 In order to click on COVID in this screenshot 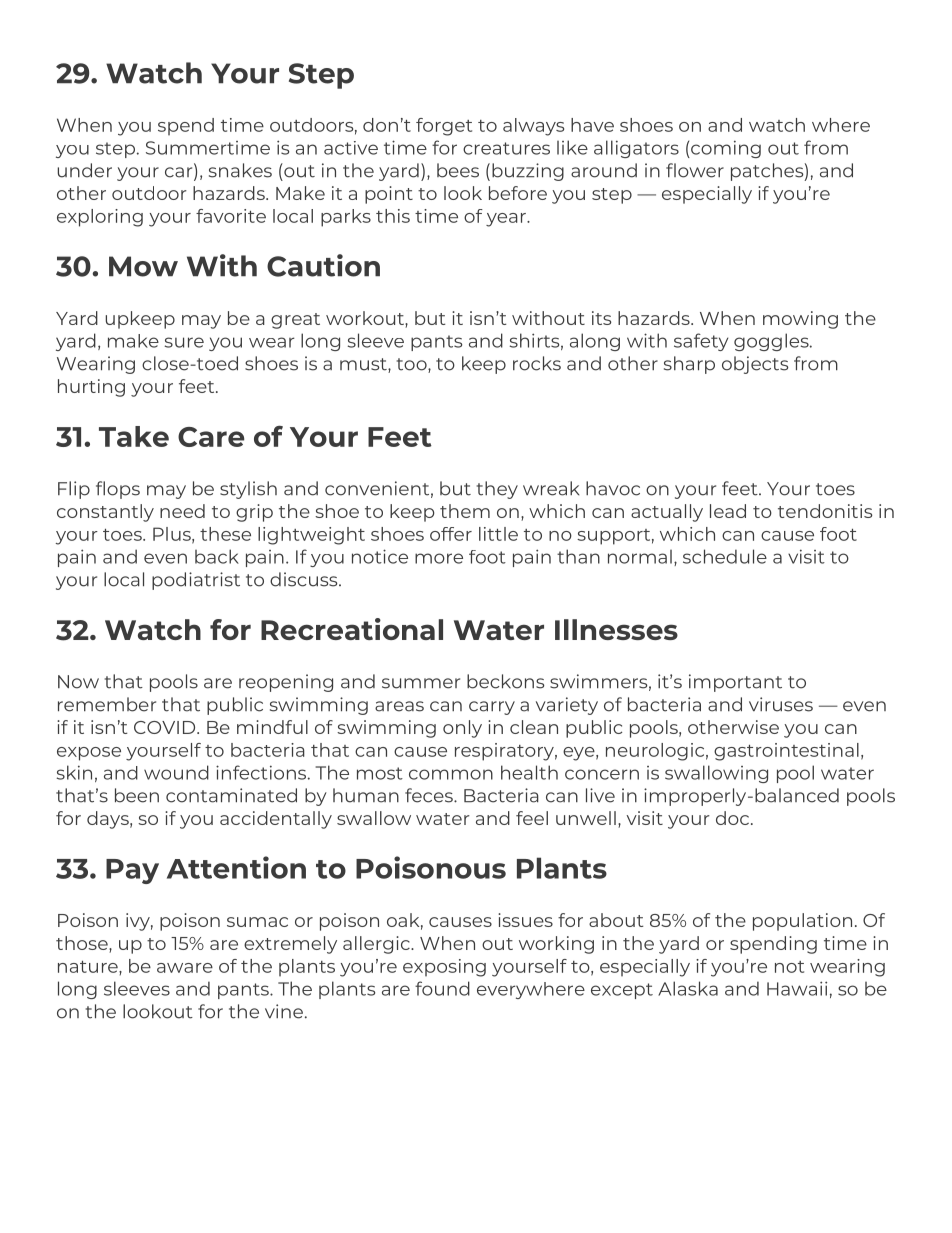, I will do `click(166, 727)`.
